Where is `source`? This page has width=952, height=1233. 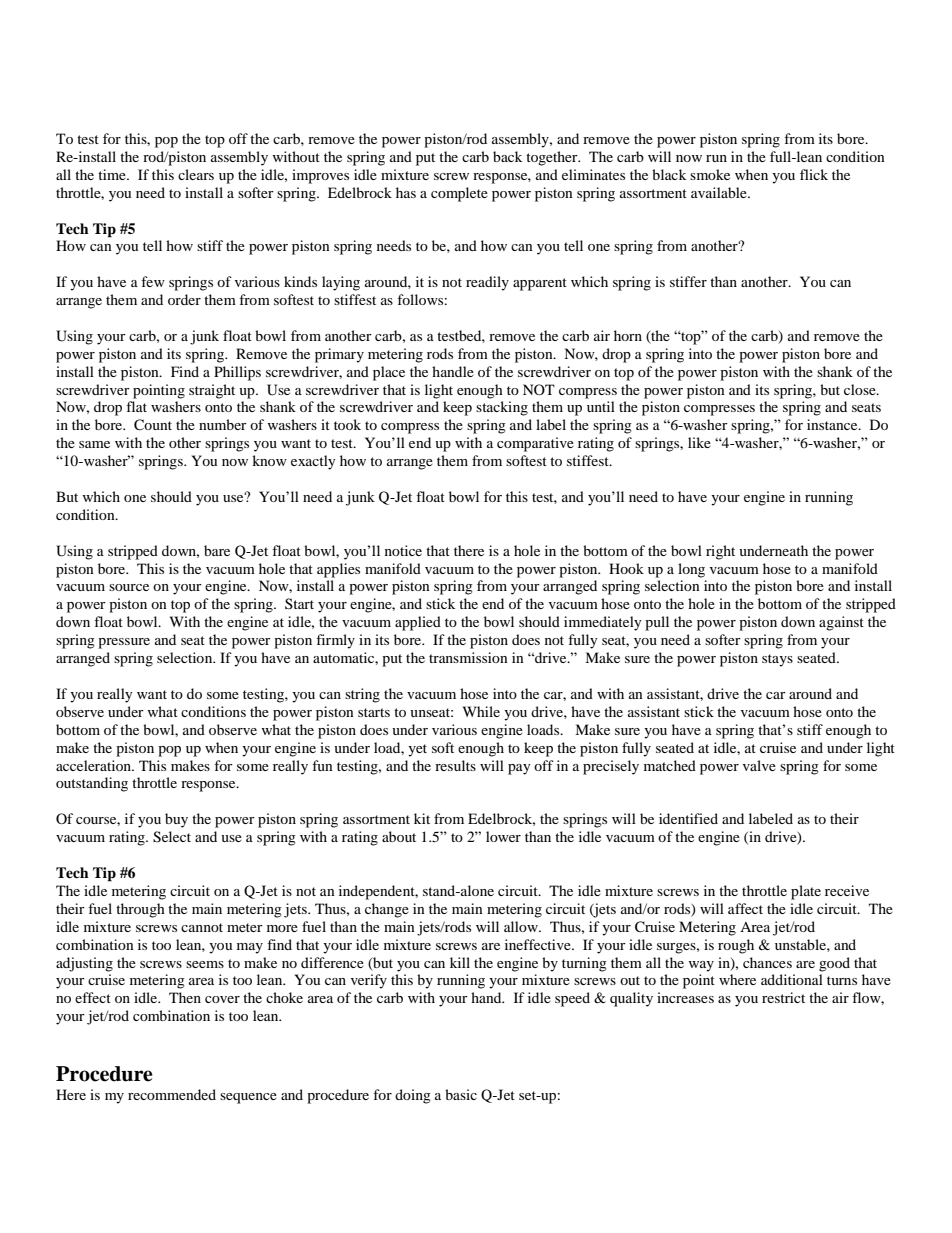 source is located at coordinates (129, 587).
